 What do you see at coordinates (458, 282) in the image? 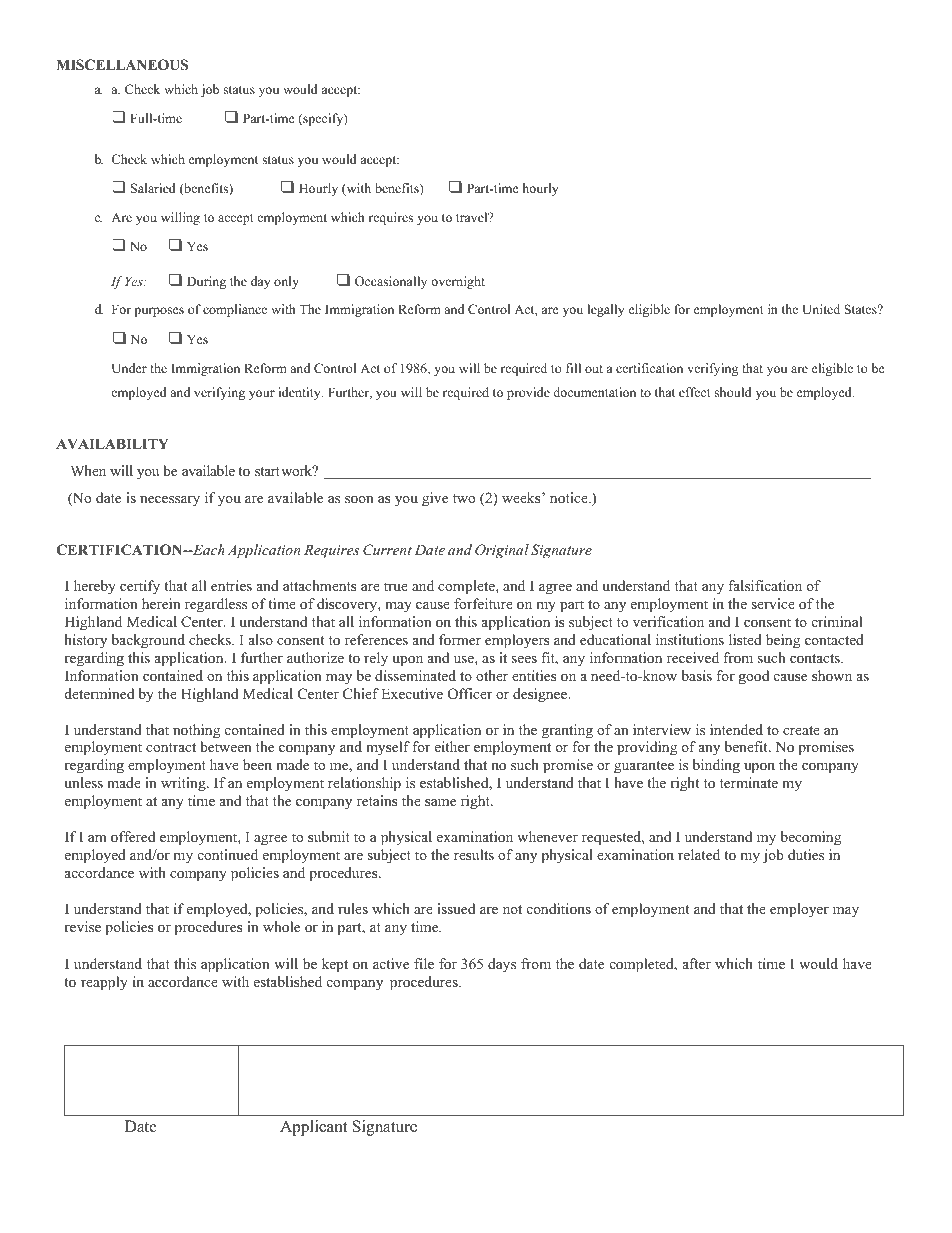
I see `overnight` at bounding box center [458, 282].
